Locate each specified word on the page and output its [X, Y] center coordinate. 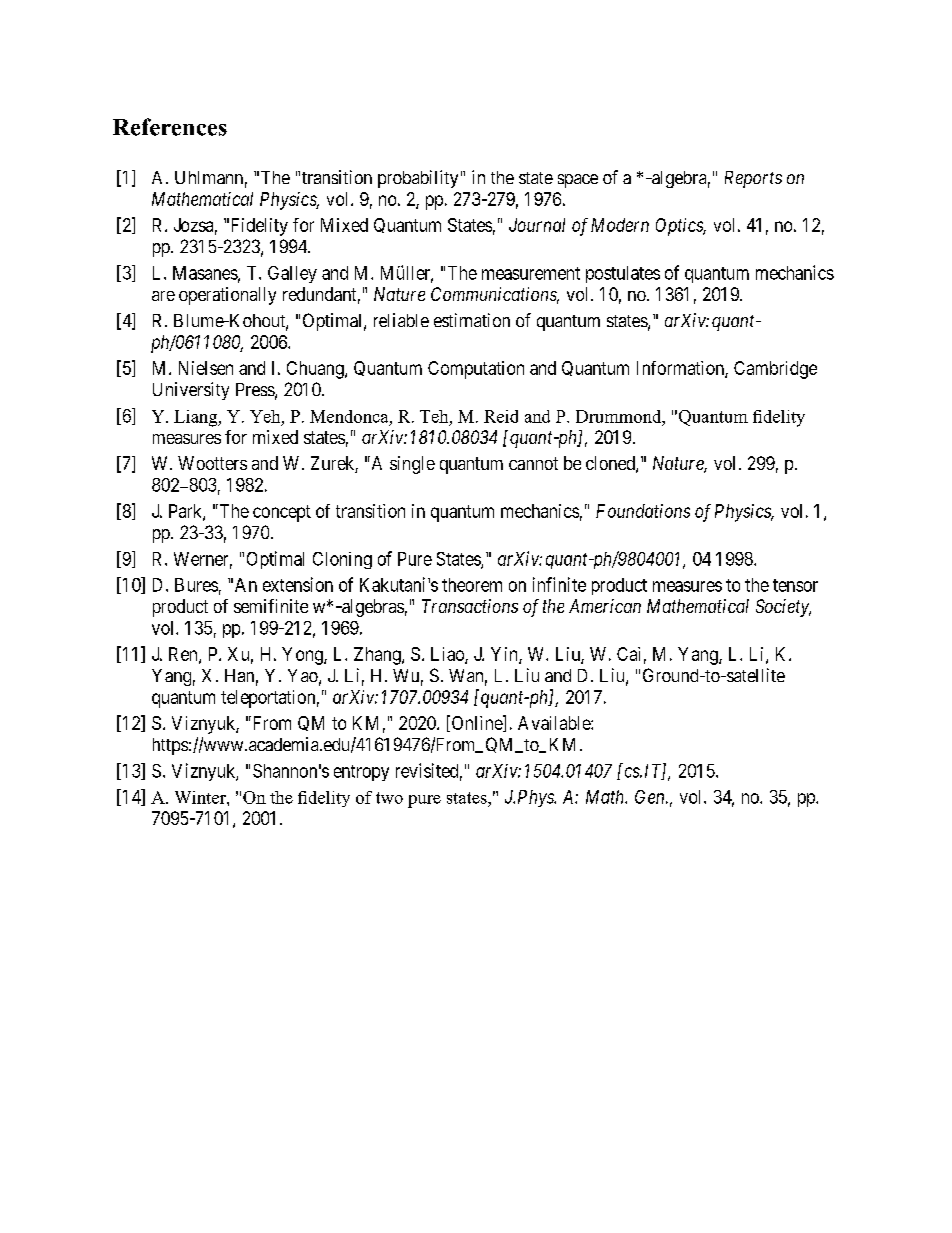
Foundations [643, 511]
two [389, 798]
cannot [533, 463]
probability [418, 179]
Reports [753, 179]
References [170, 127]
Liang [197, 418]
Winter [201, 797]
